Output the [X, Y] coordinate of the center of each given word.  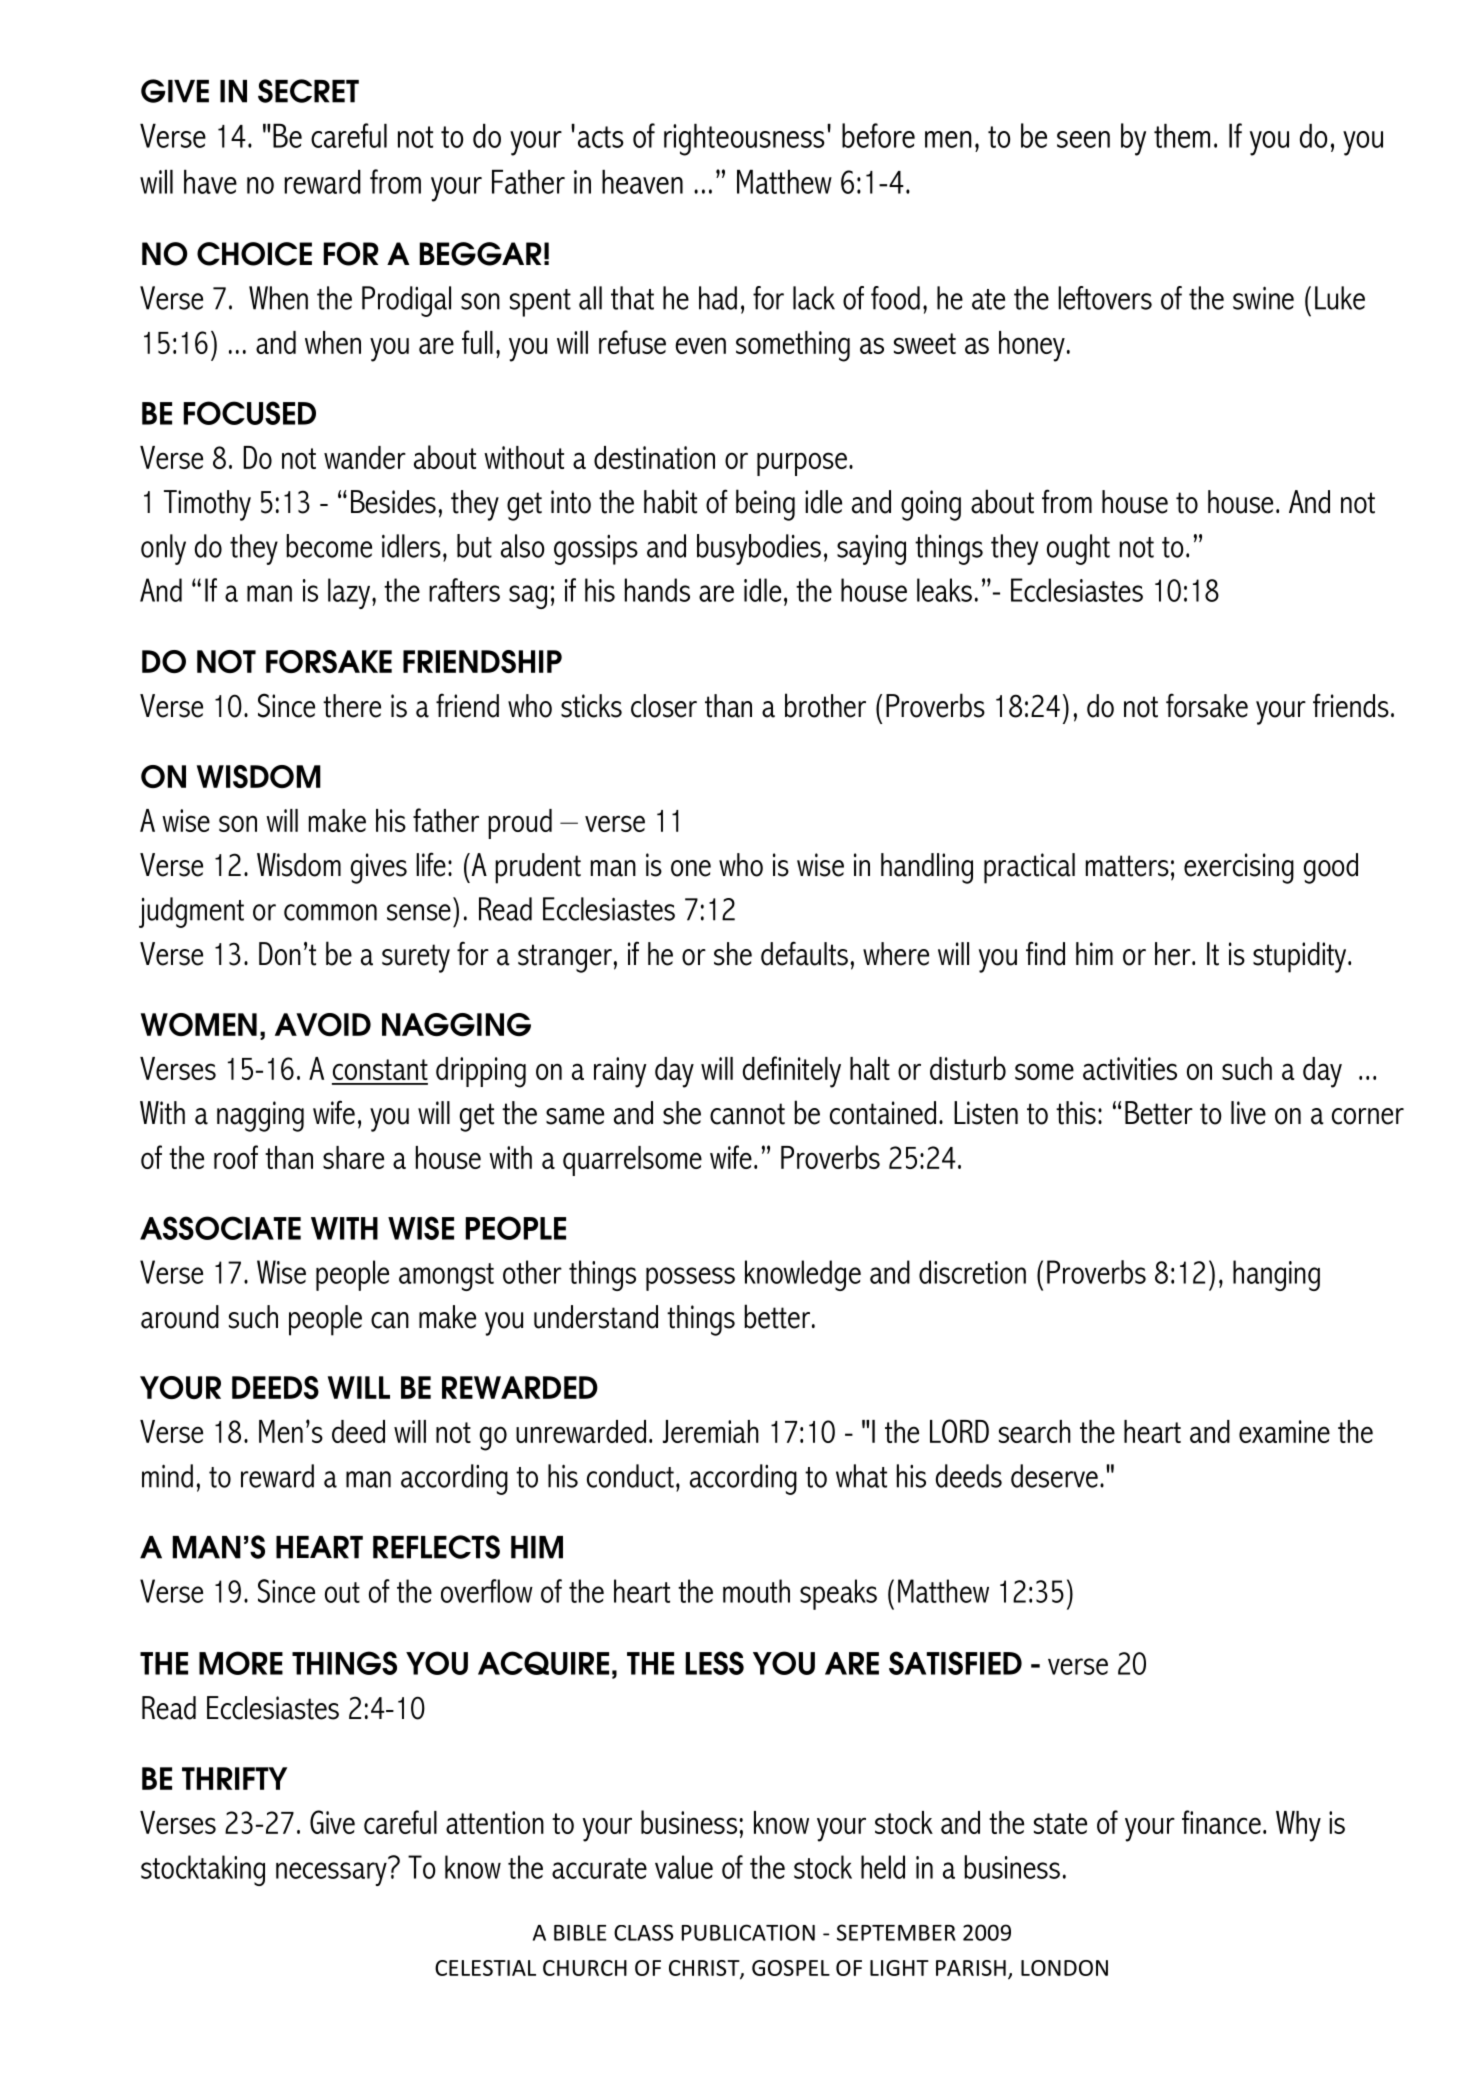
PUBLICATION [748, 1932]
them [1182, 136]
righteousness [744, 140]
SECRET [308, 91]
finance [1221, 1822]
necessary [331, 1874]
